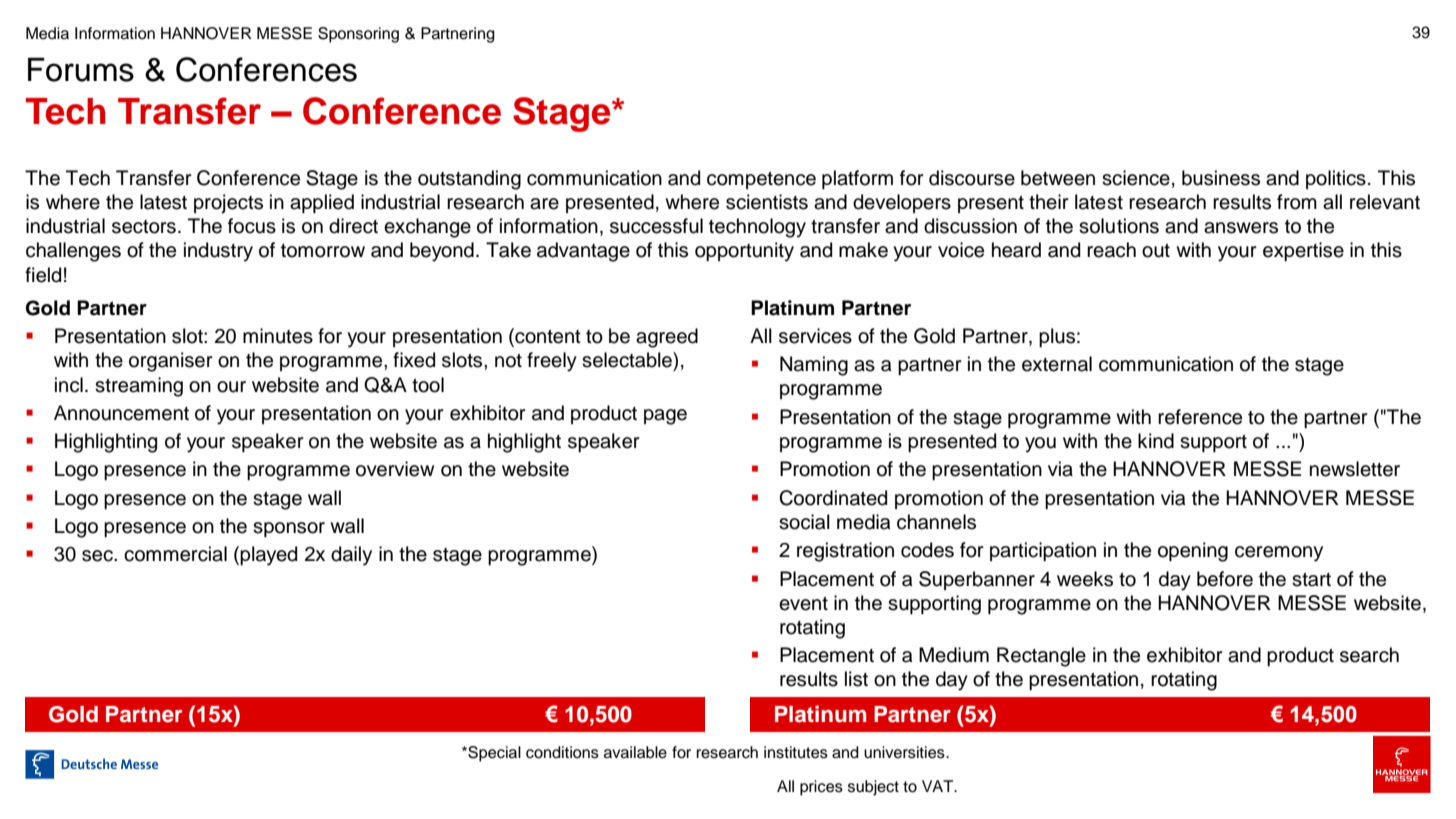 Image resolution: width=1456 pixels, height=819 pixels. I want to click on event, so click(803, 604).
